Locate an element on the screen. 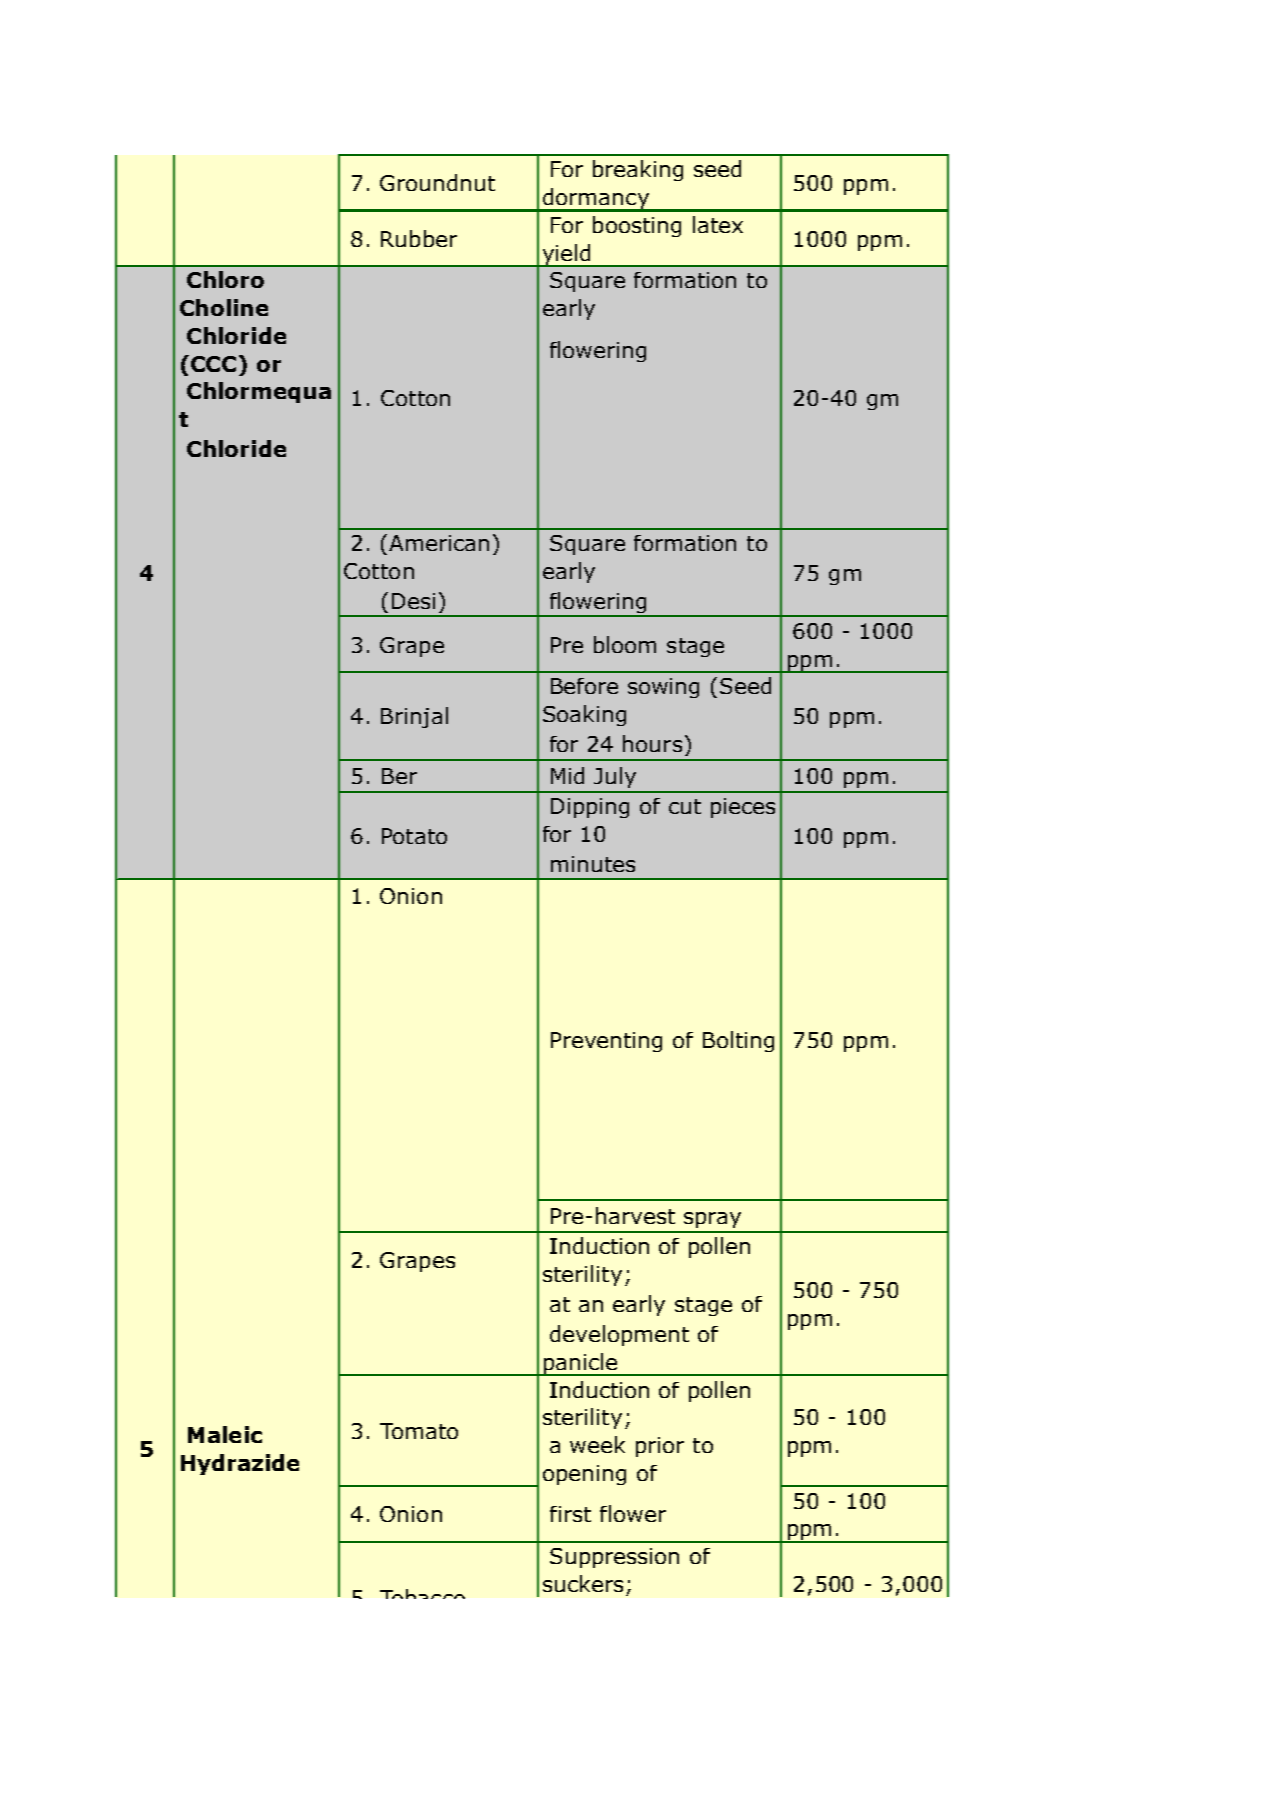 The image size is (1272, 1800). first is located at coordinates (570, 1514).
